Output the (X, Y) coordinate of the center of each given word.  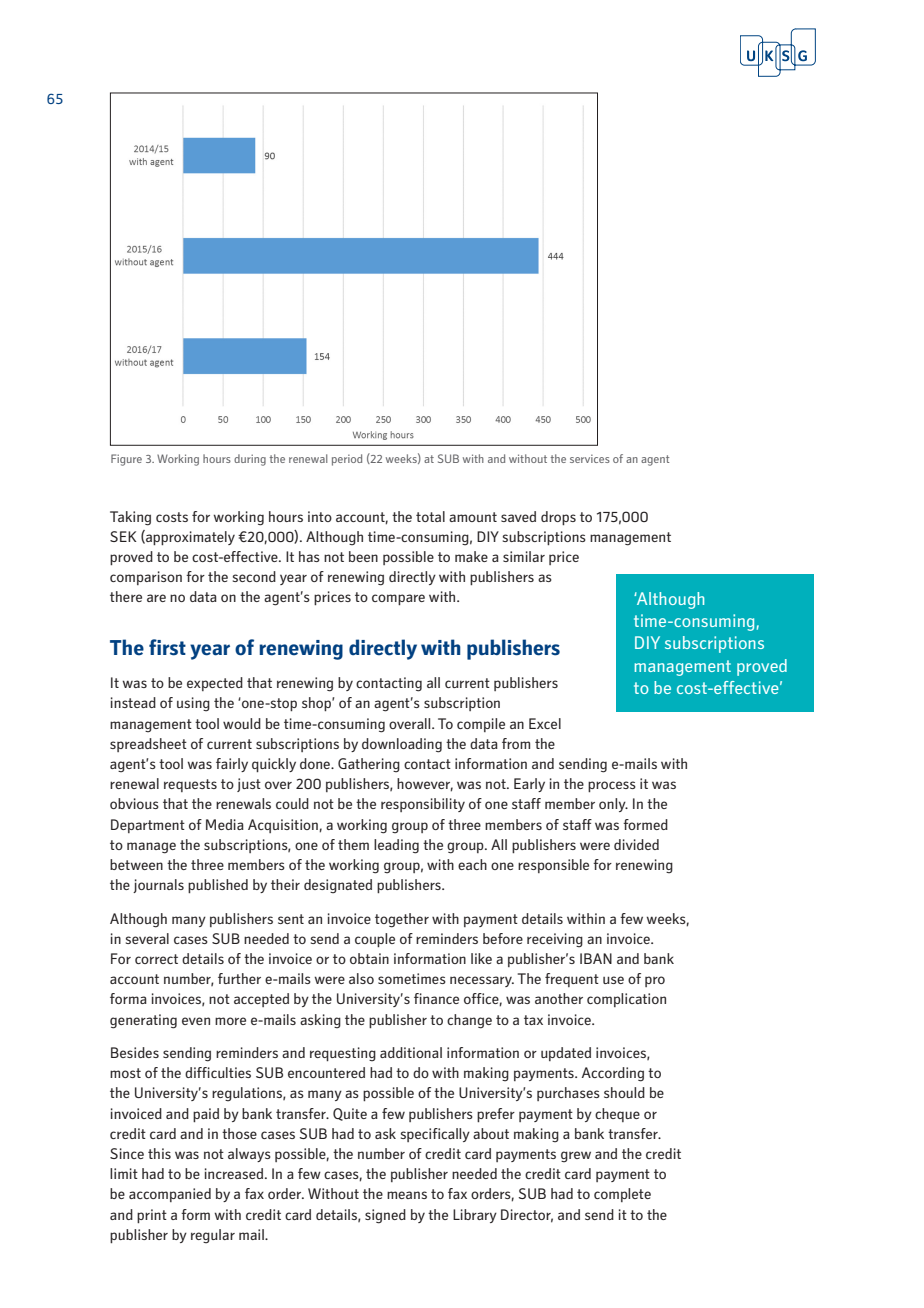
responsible (553, 866)
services (590, 458)
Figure (126, 460)
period (347, 460)
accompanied (170, 1195)
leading (396, 846)
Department (148, 826)
